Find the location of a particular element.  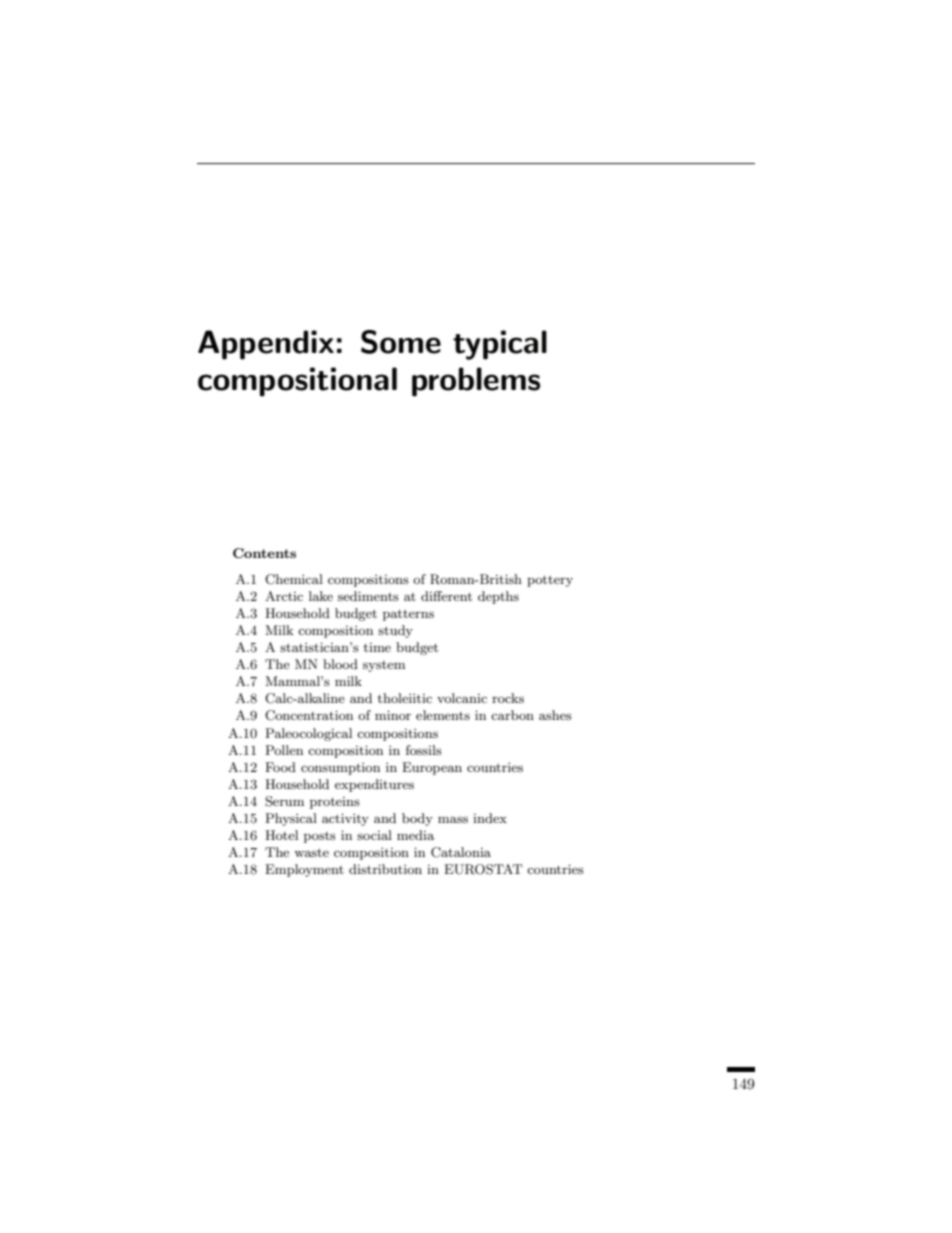

Some is located at coordinates (401, 342).
